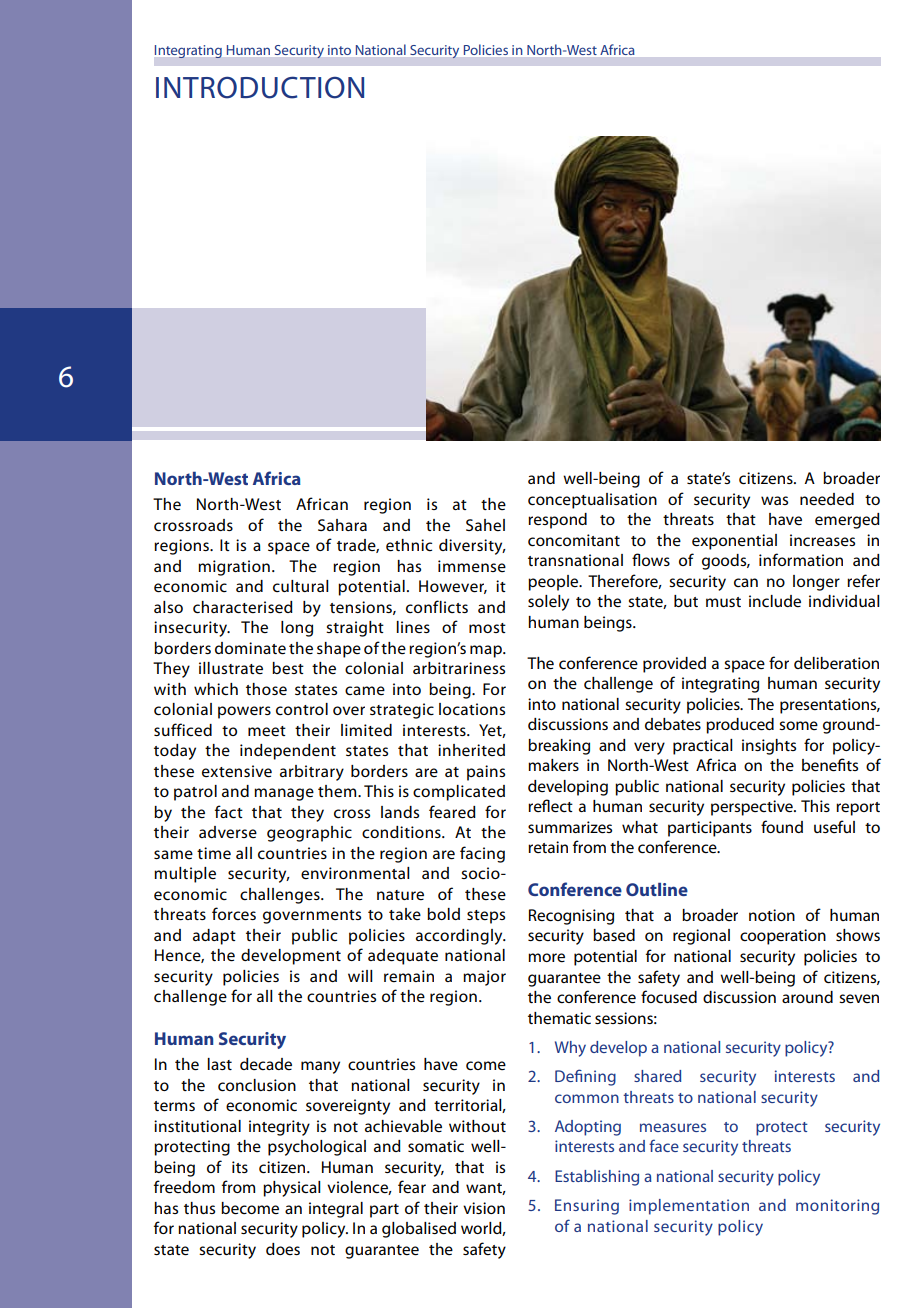 The image size is (924, 1308). I want to click on conceptualisation, so click(592, 501).
